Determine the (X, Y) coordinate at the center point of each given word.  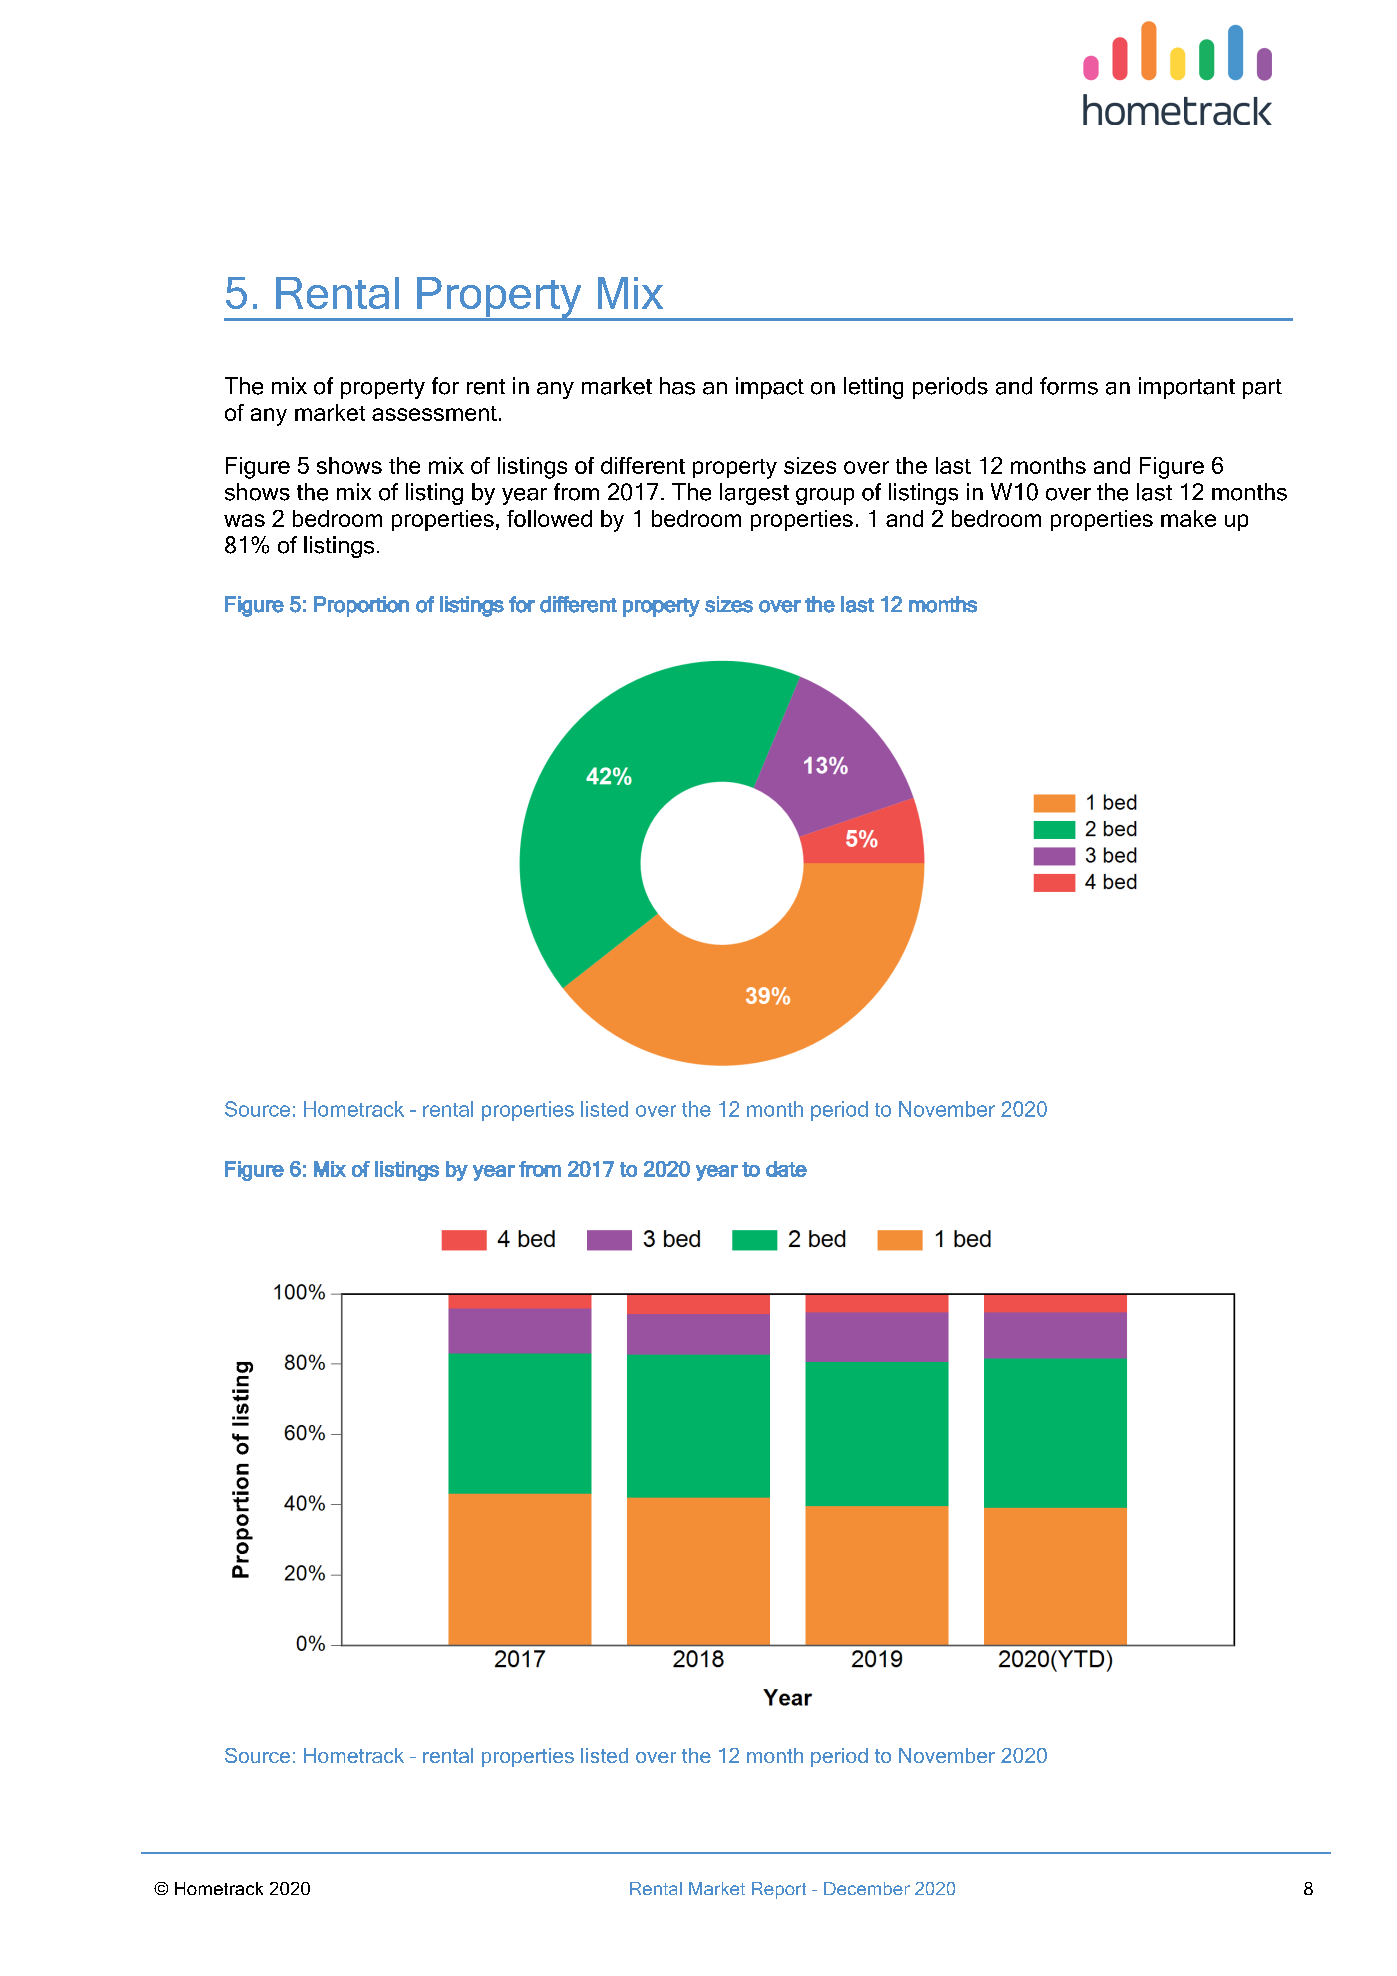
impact (770, 388)
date (786, 1169)
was (244, 520)
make (1188, 518)
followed (549, 518)
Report (779, 1890)
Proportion (361, 606)
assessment (434, 413)
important (1187, 388)
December (867, 1888)
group (825, 496)
